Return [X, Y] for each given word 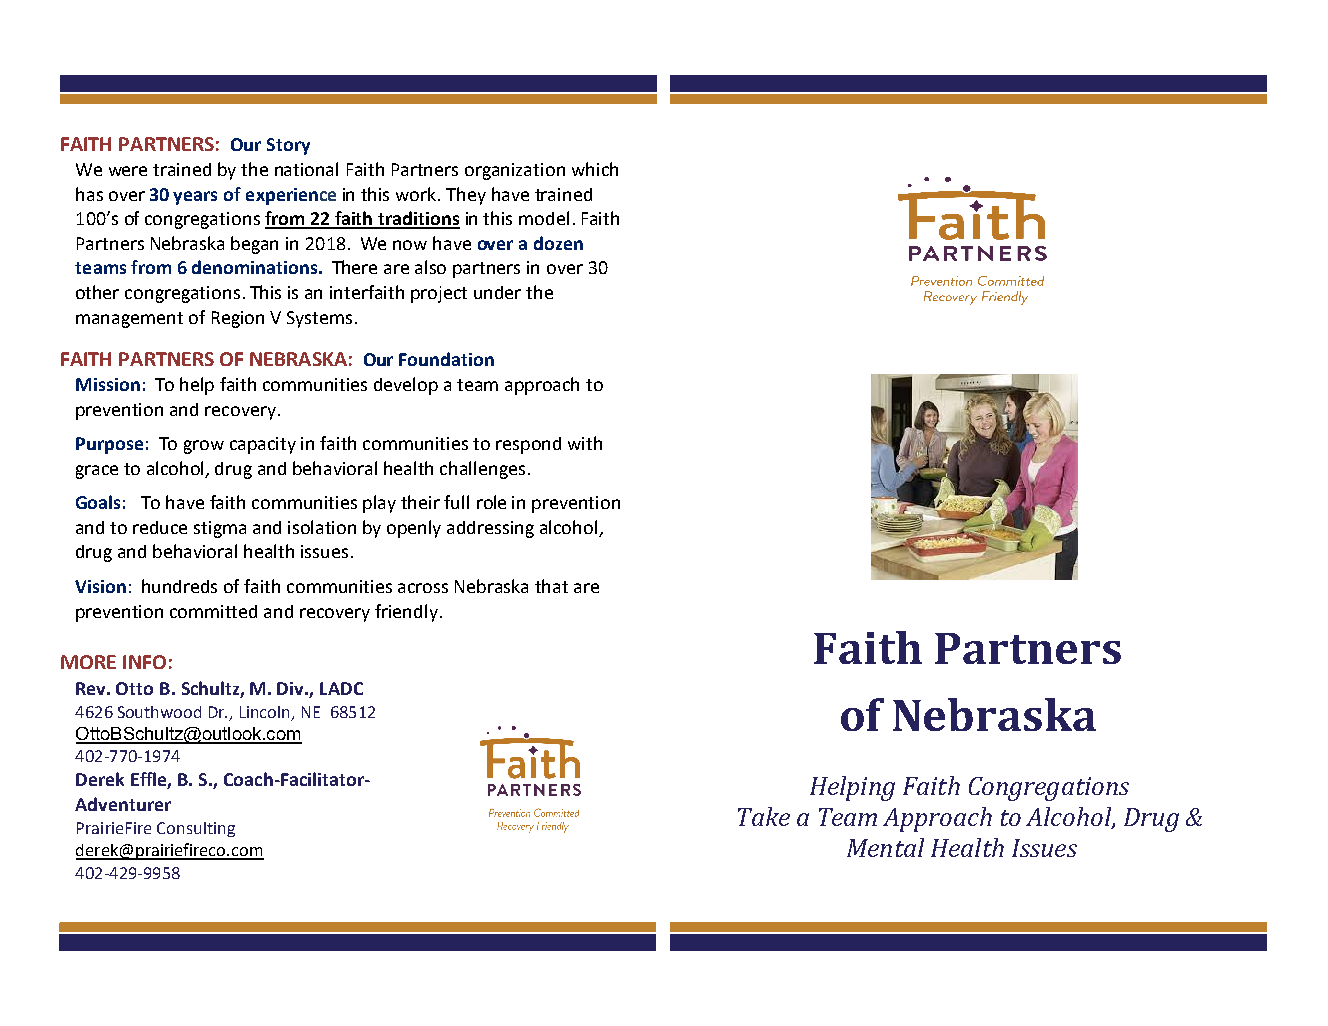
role [491, 502]
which [595, 169]
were [128, 171]
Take [764, 816]
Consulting [196, 829]
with [585, 443]
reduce [160, 527]
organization [515, 171]
